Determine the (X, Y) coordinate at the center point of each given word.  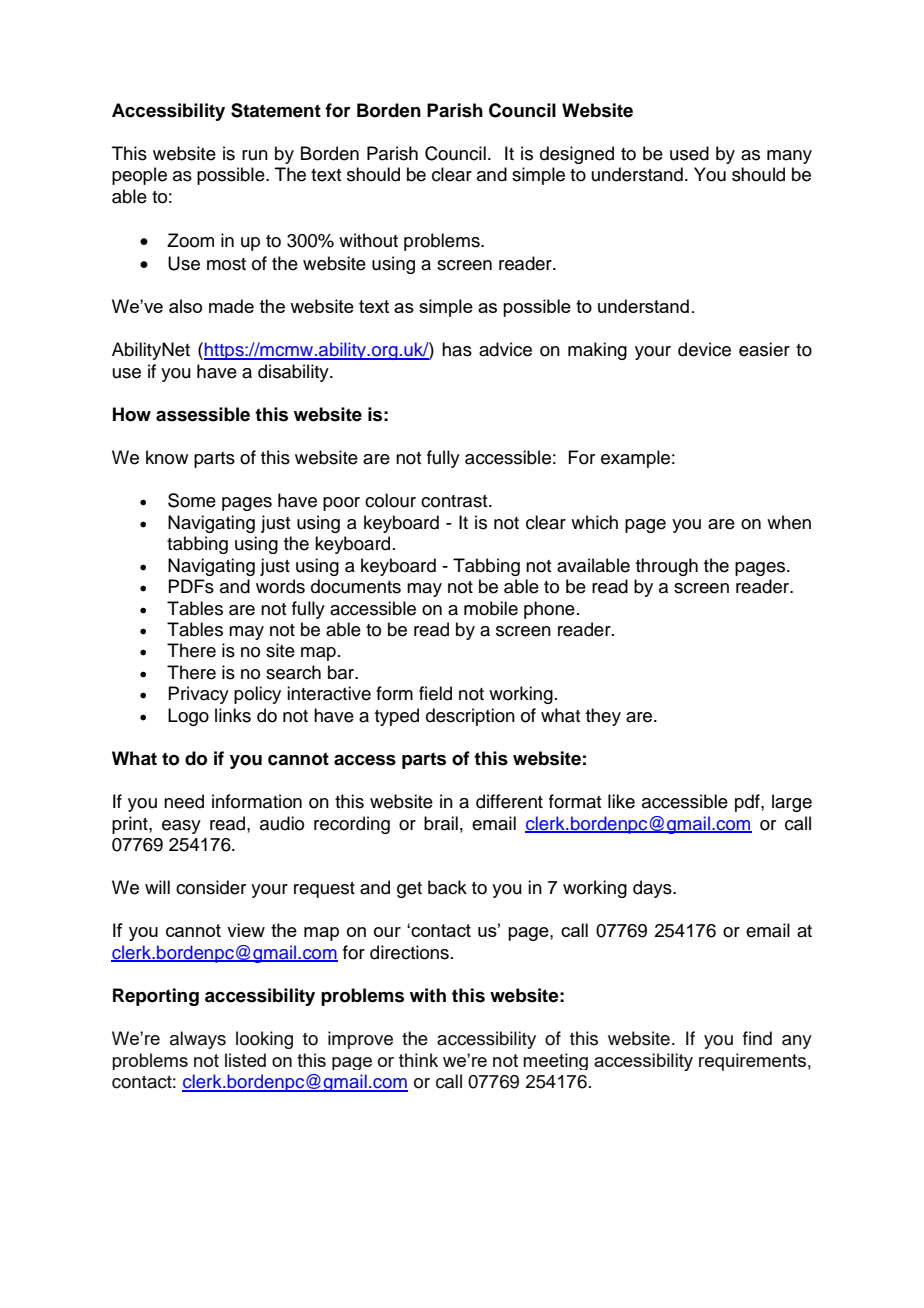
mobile (491, 608)
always (198, 1040)
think (418, 1060)
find (757, 1038)
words (280, 586)
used (689, 153)
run (255, 155)
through (667, 567)
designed (577, 155)
